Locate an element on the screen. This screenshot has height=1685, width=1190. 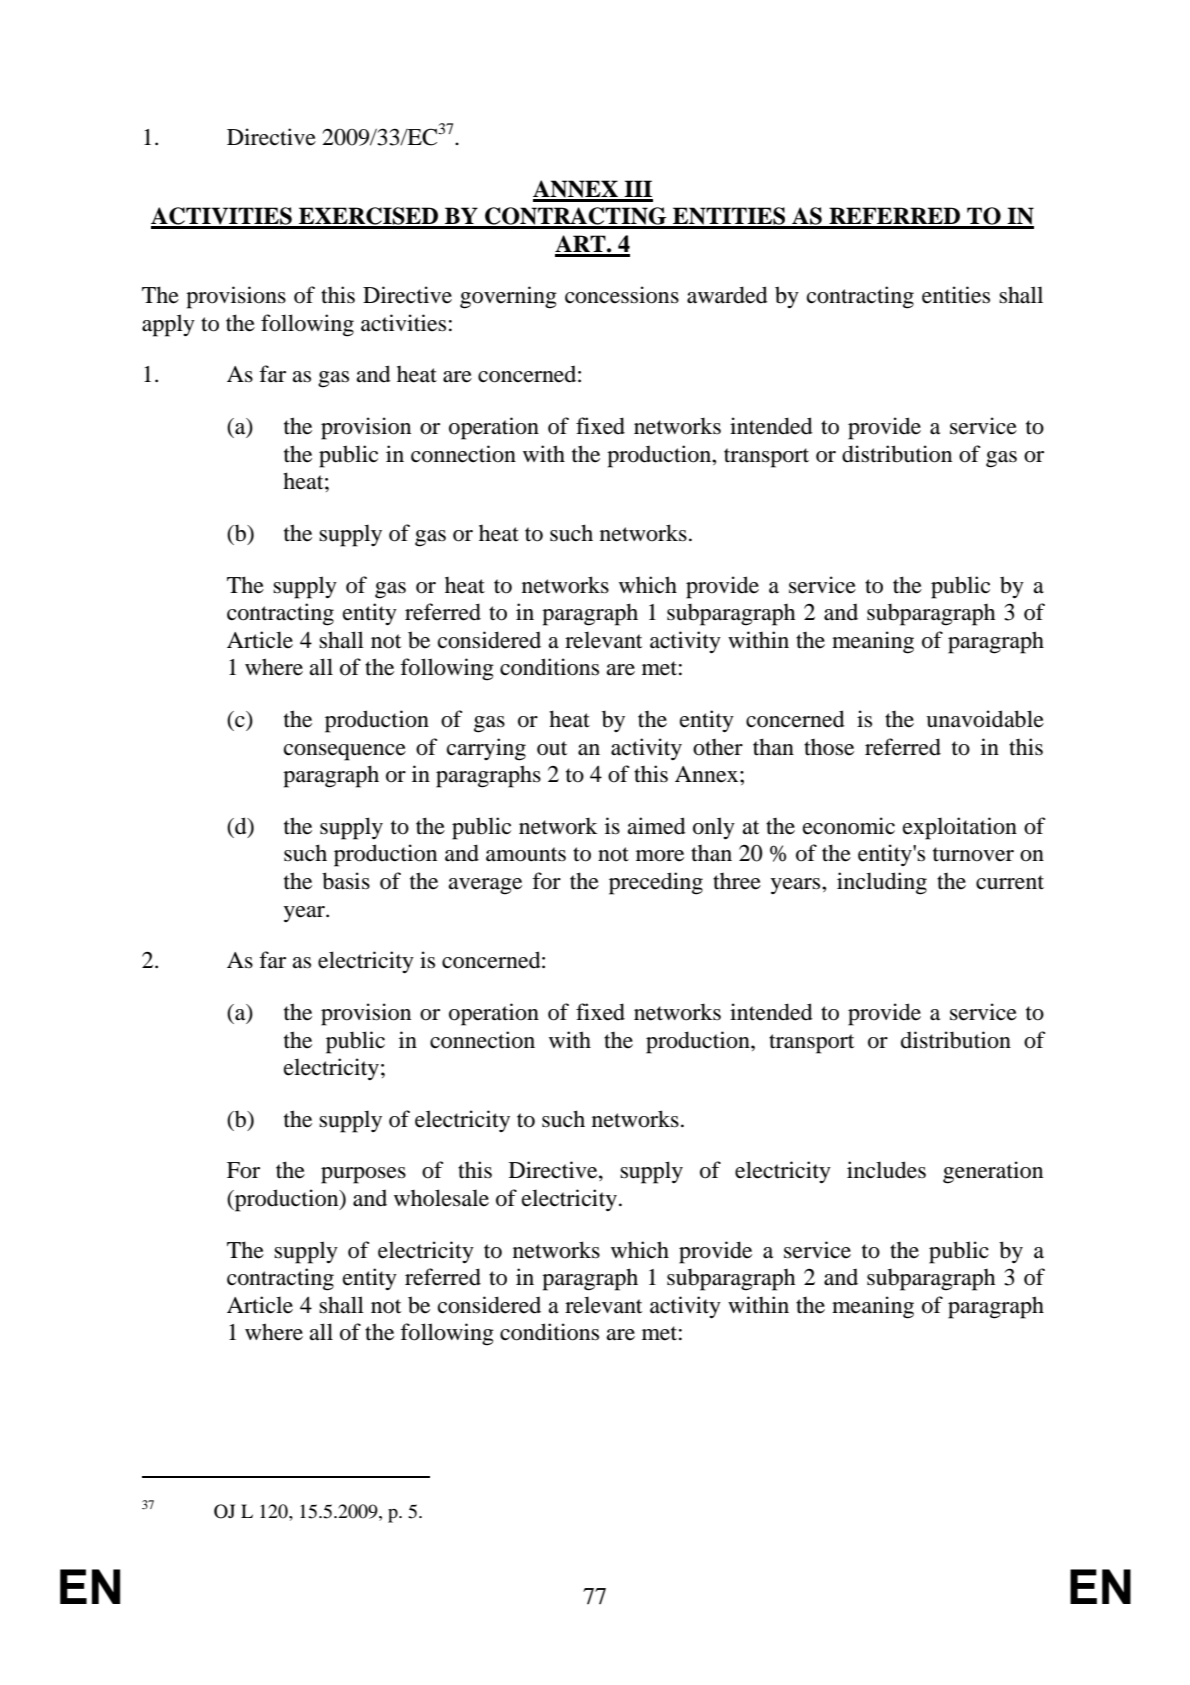
those is located at coordinates (829, 747).
